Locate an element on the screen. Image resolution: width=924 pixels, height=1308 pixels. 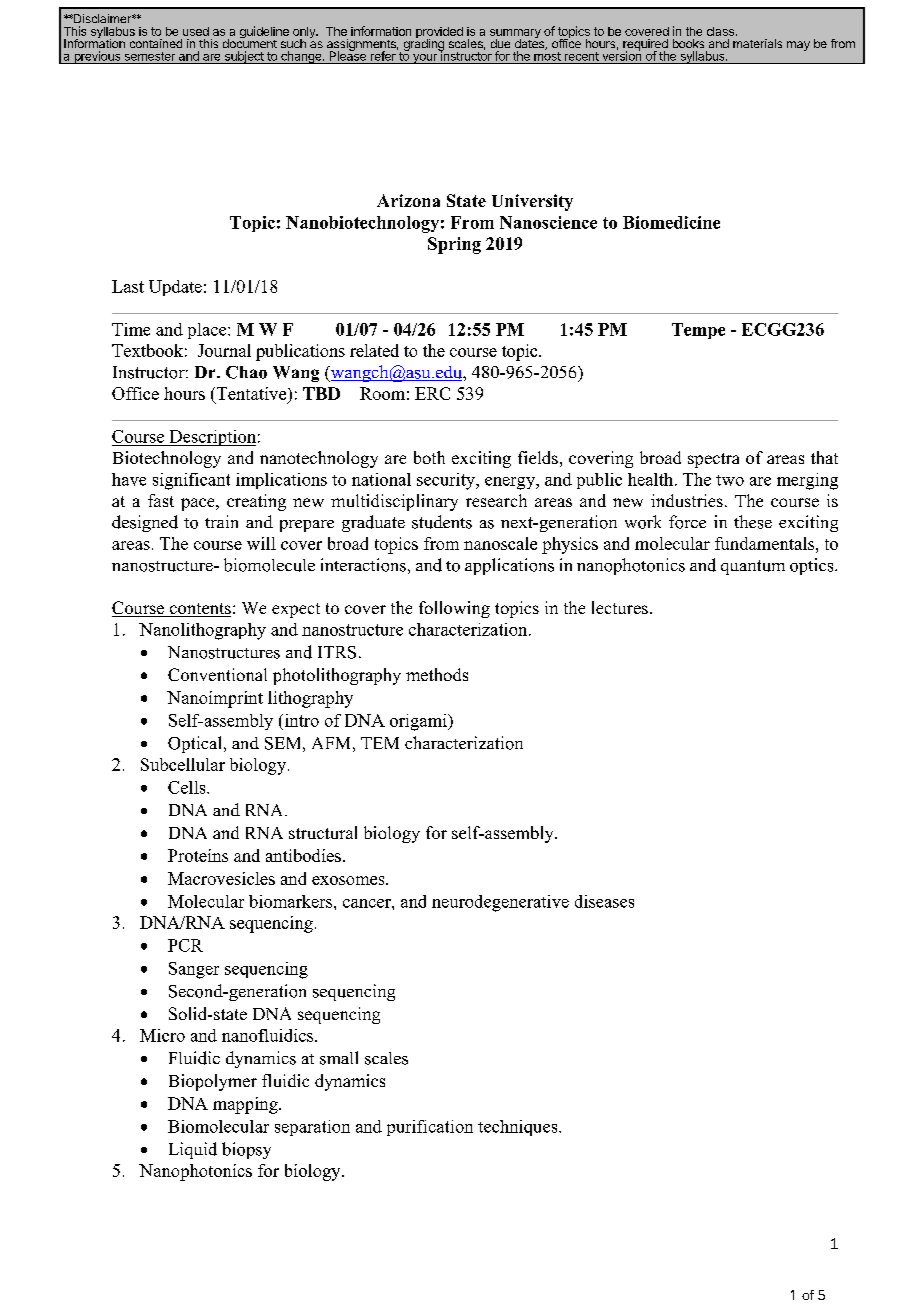
contained is located at coordinates (156, 43).
